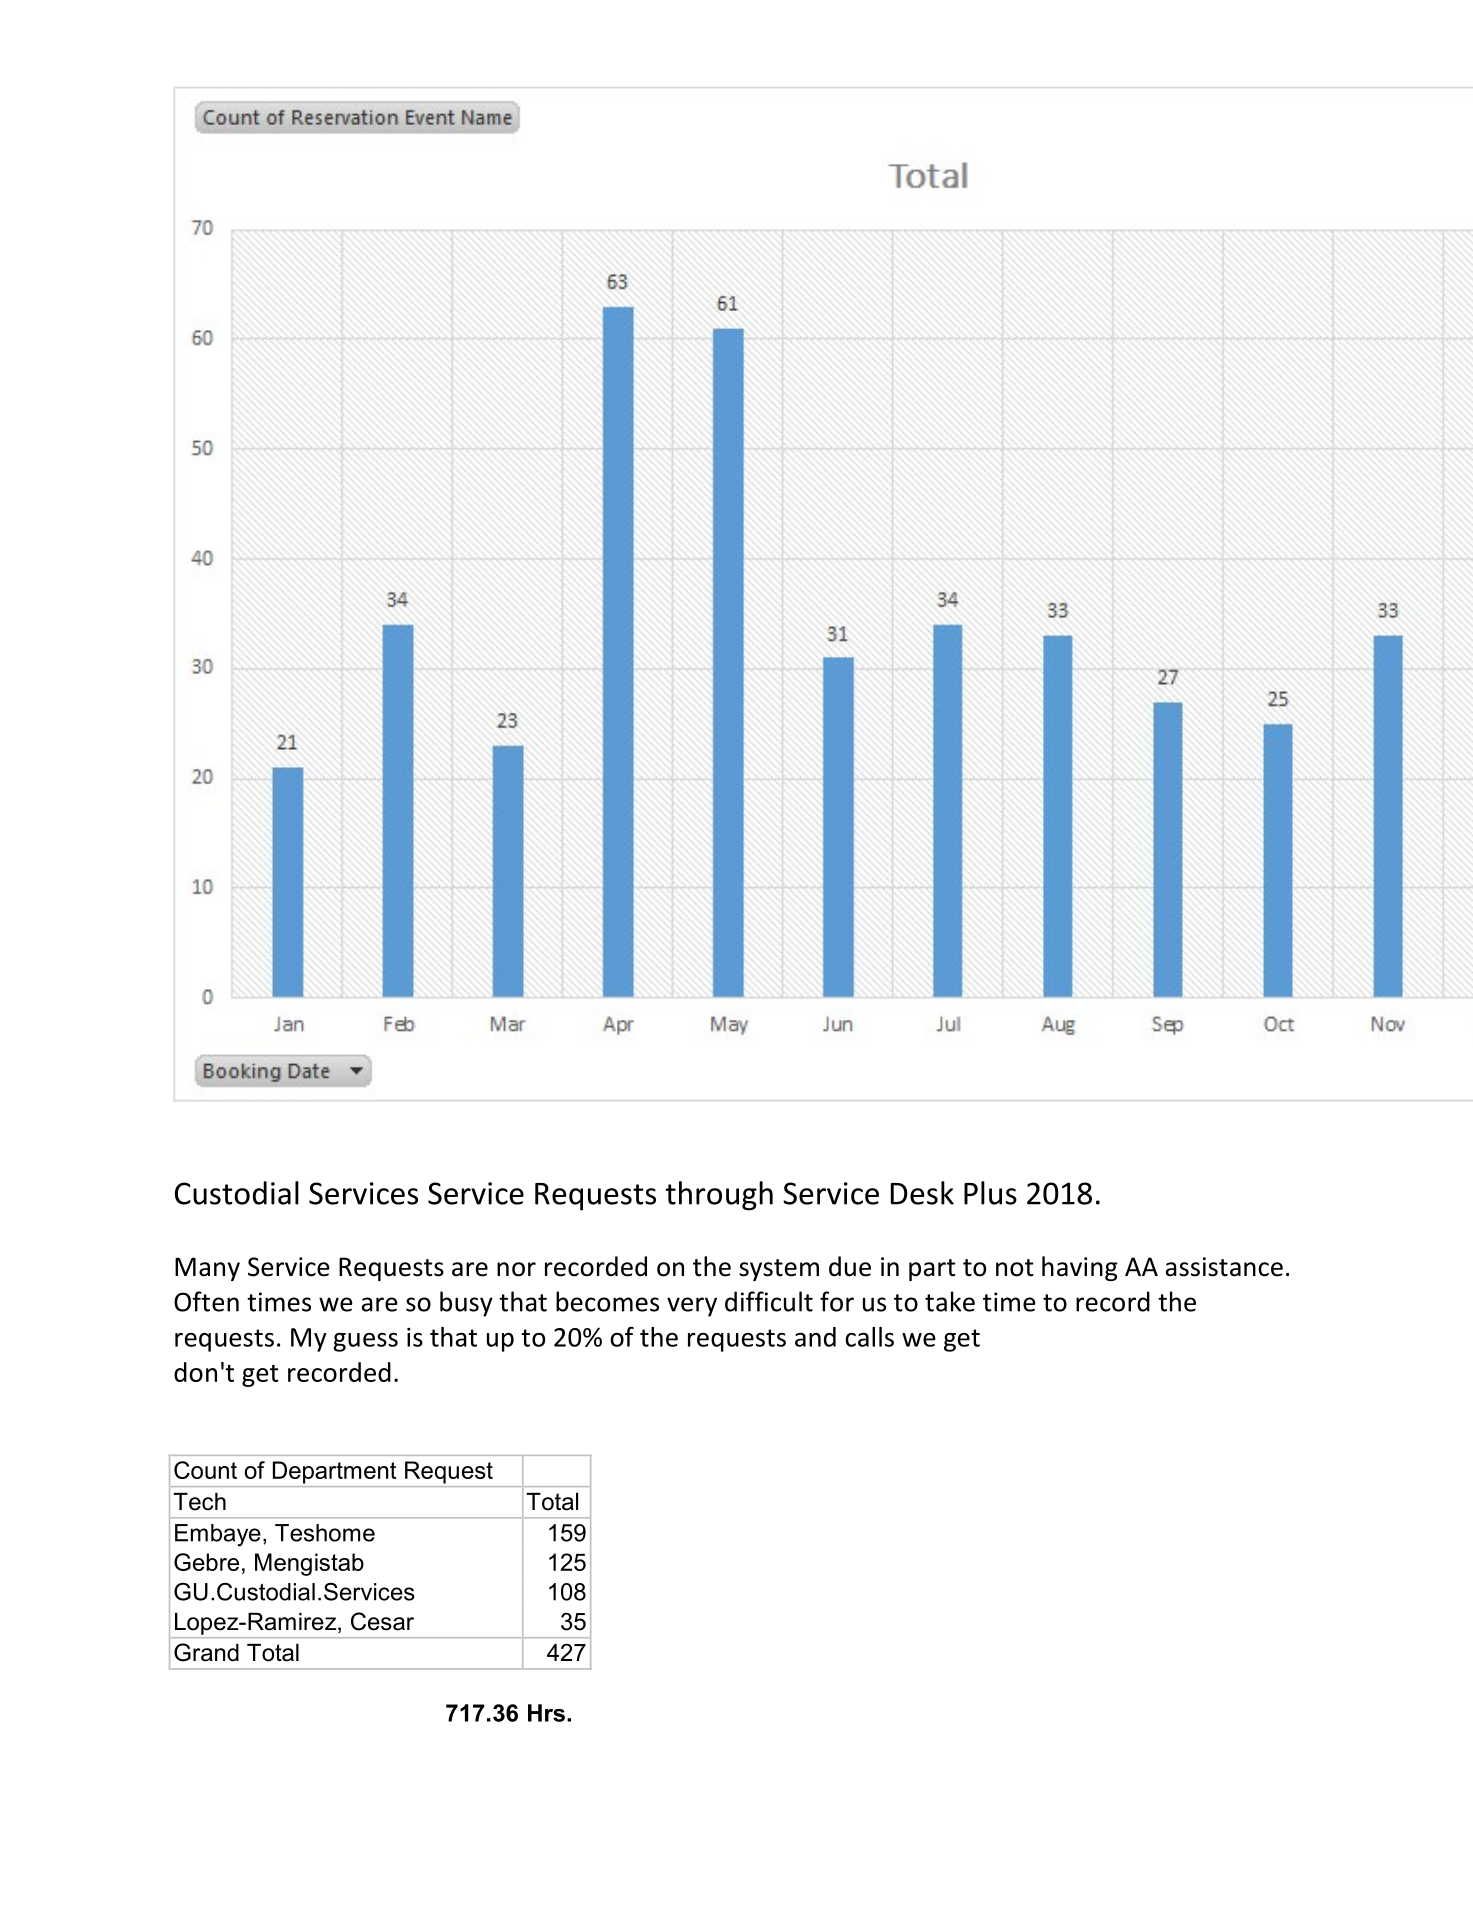  I want to click on through, so click(719, 1196).
